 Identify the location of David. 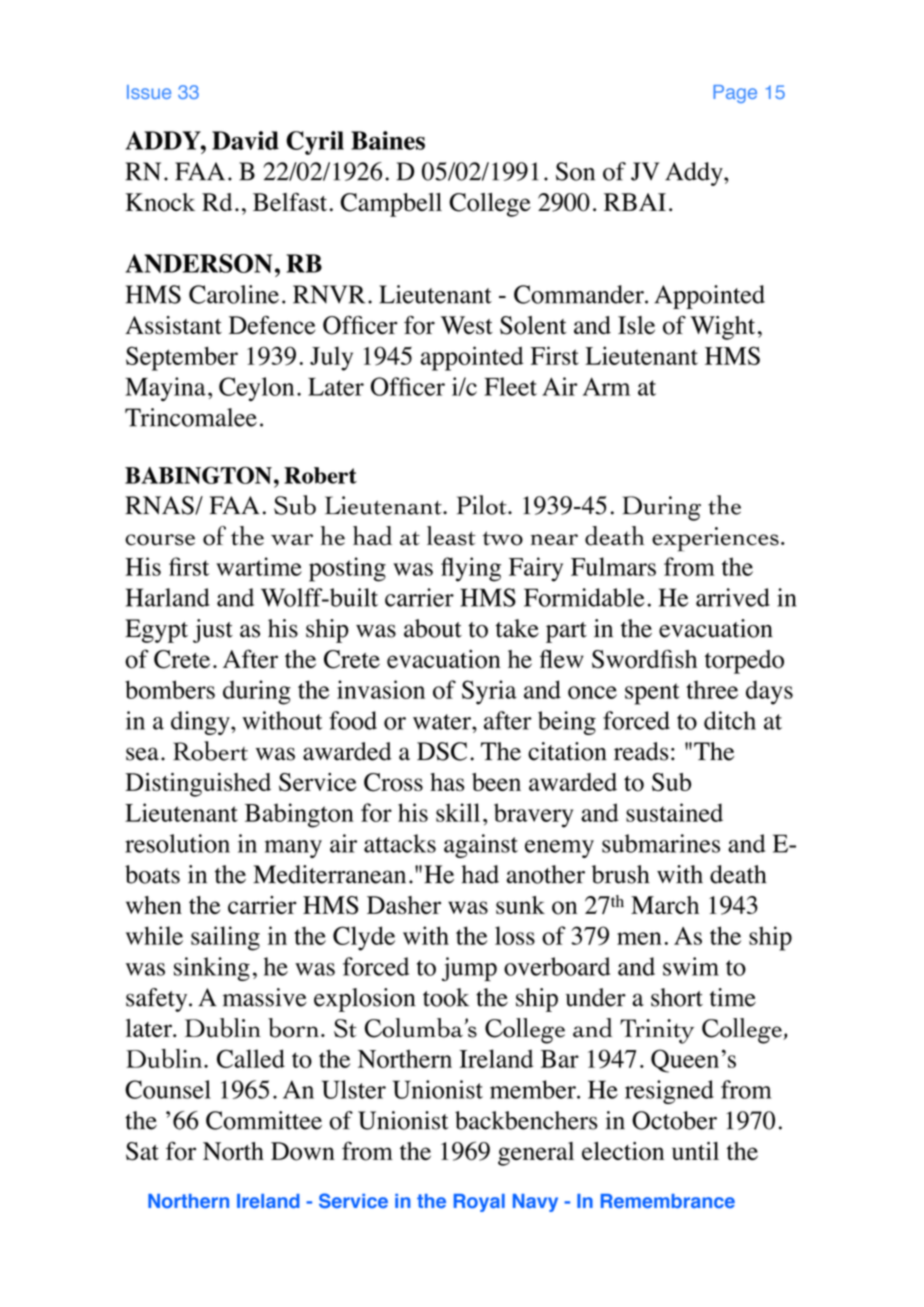
(245, 140).
